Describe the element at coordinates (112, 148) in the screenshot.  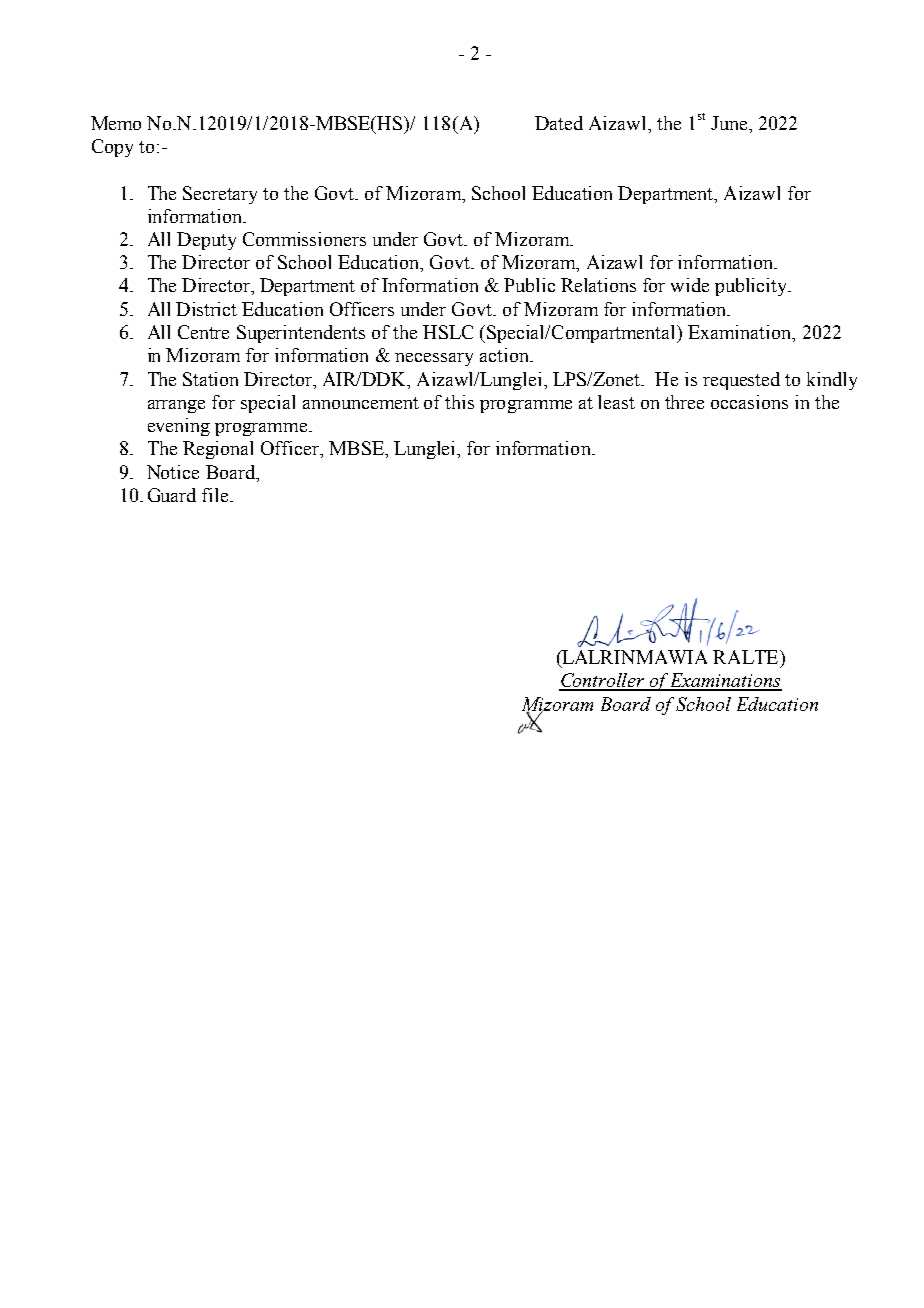
I see `Copy` at that location.
